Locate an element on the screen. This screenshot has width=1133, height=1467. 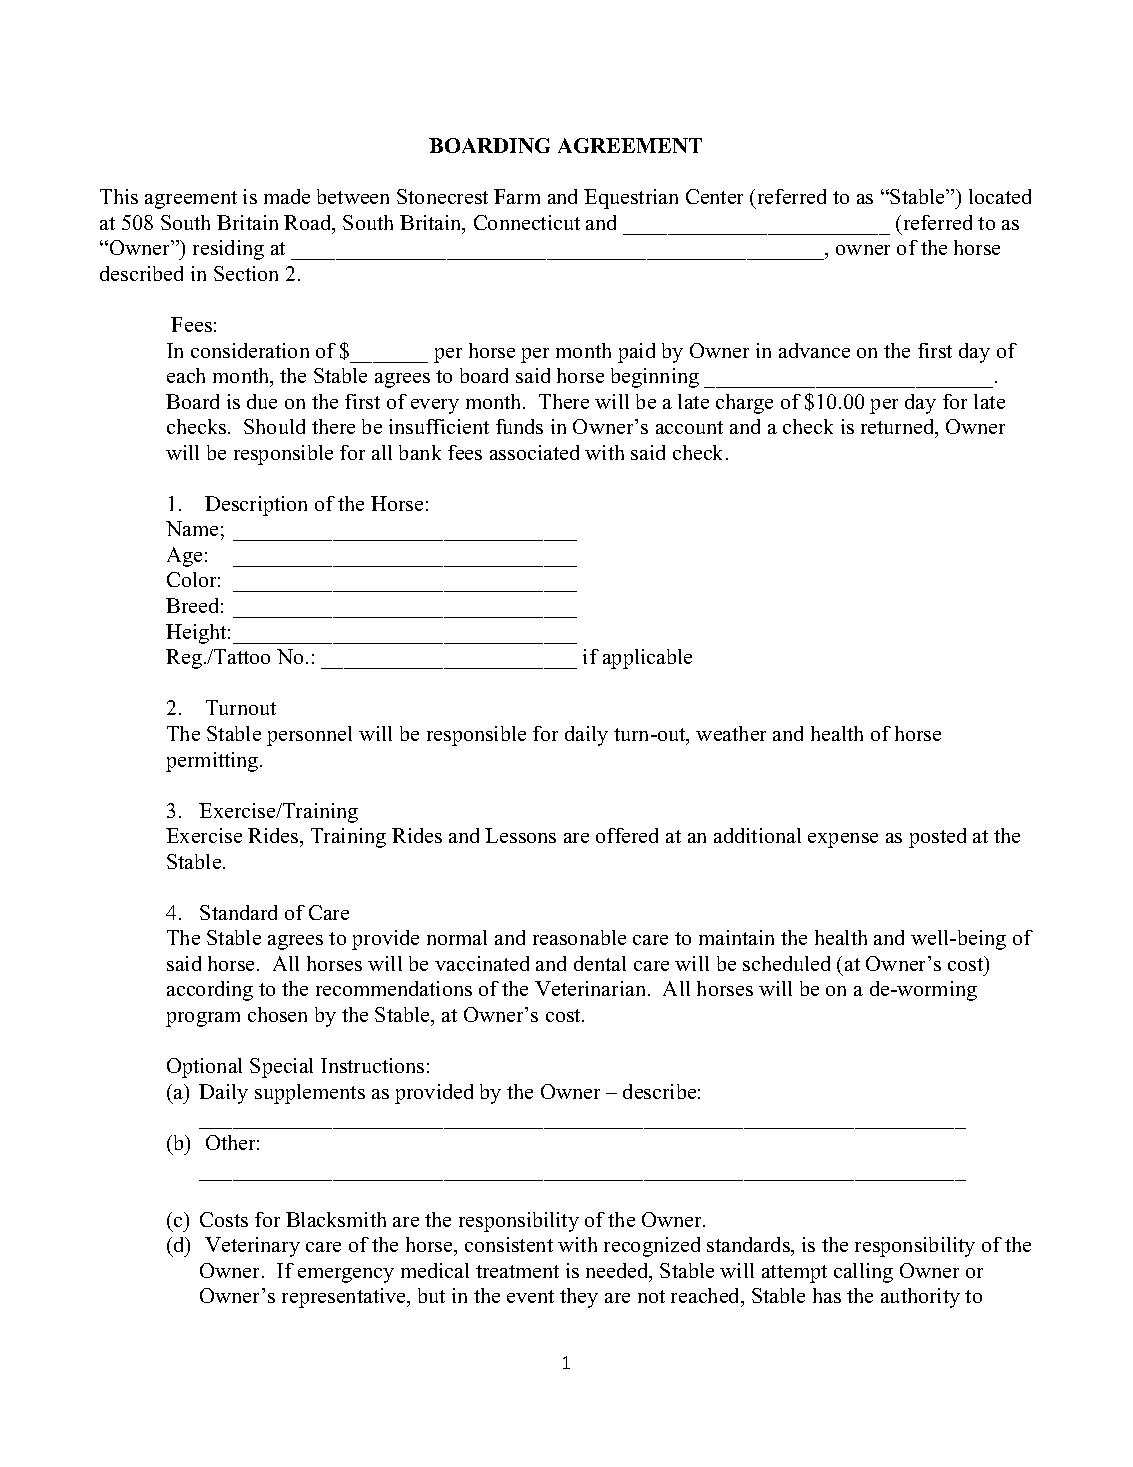
reasonable is located at coordinates (579, 937).
